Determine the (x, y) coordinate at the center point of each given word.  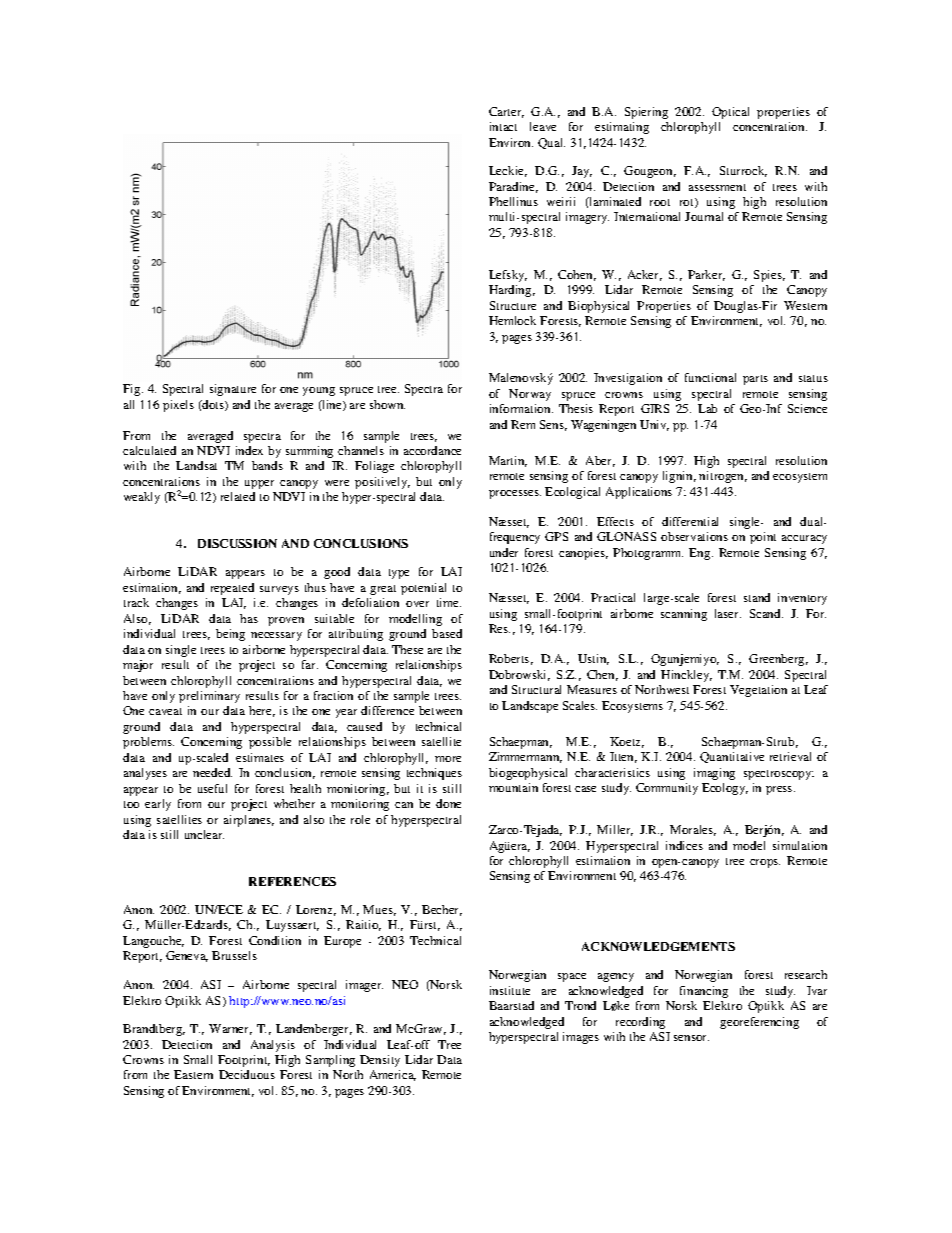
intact (503, 126)
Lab (707, 408)
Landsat (196, 465)
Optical (730, 113)
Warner (230, 1029)
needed (212, 772)
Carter (506, 112)
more (448, 759)
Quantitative (732, 757)
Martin (508, 461)
